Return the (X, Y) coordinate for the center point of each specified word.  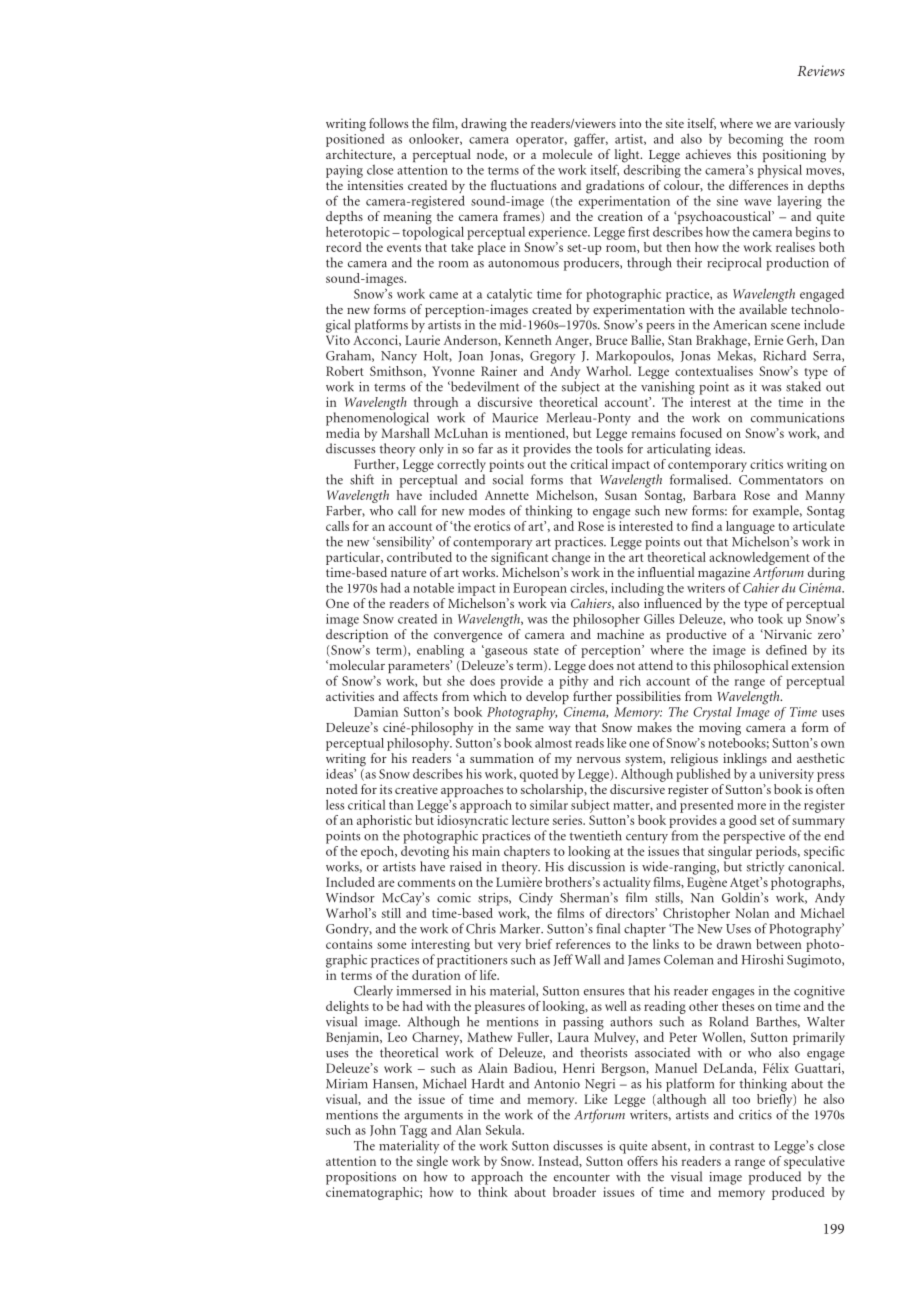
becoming (755, 140)
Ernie (768, 340)
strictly (766, 868)
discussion (596, 866)
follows (388, 123)
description (357, 635)
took (770, 619)
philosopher (606, 620)
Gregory (553, 357)
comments (426, 883)
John (383, 1130)
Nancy (399, 357)
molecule (567, 154)
